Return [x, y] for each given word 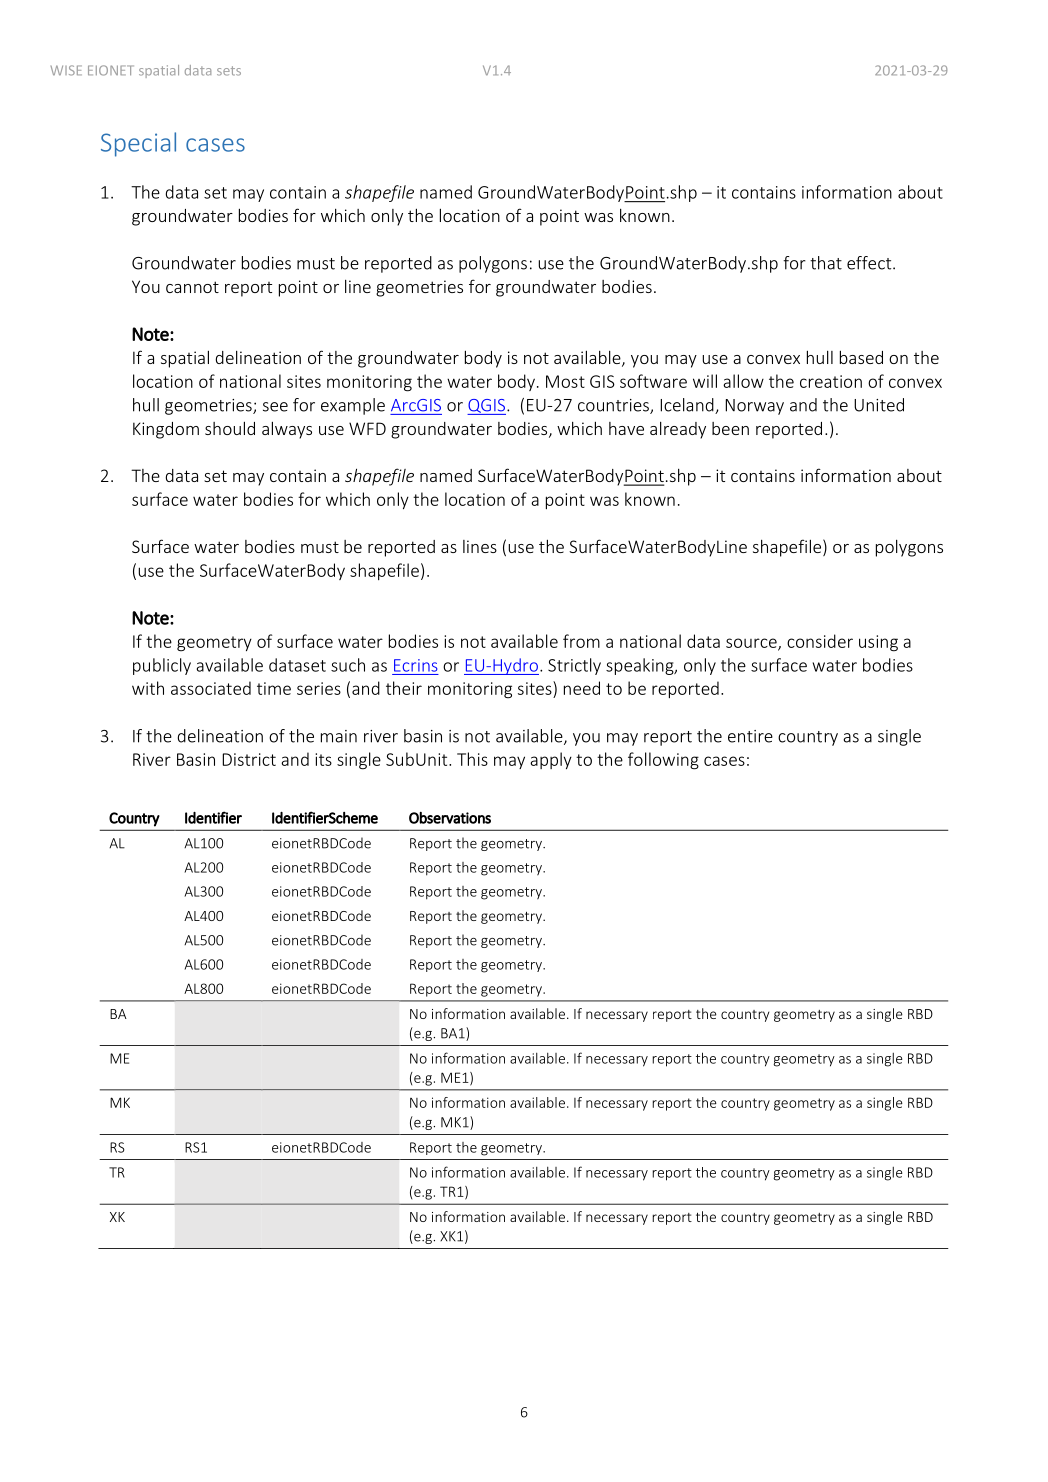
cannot [192, 287]
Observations [450, 818]
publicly [162, 666]
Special [138, 144]
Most [565, 381]
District [249, 759]
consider [820, 641]
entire [750, 736]
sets [229, 71]
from [581, 641]
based [861, 357]
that [826, 263]
